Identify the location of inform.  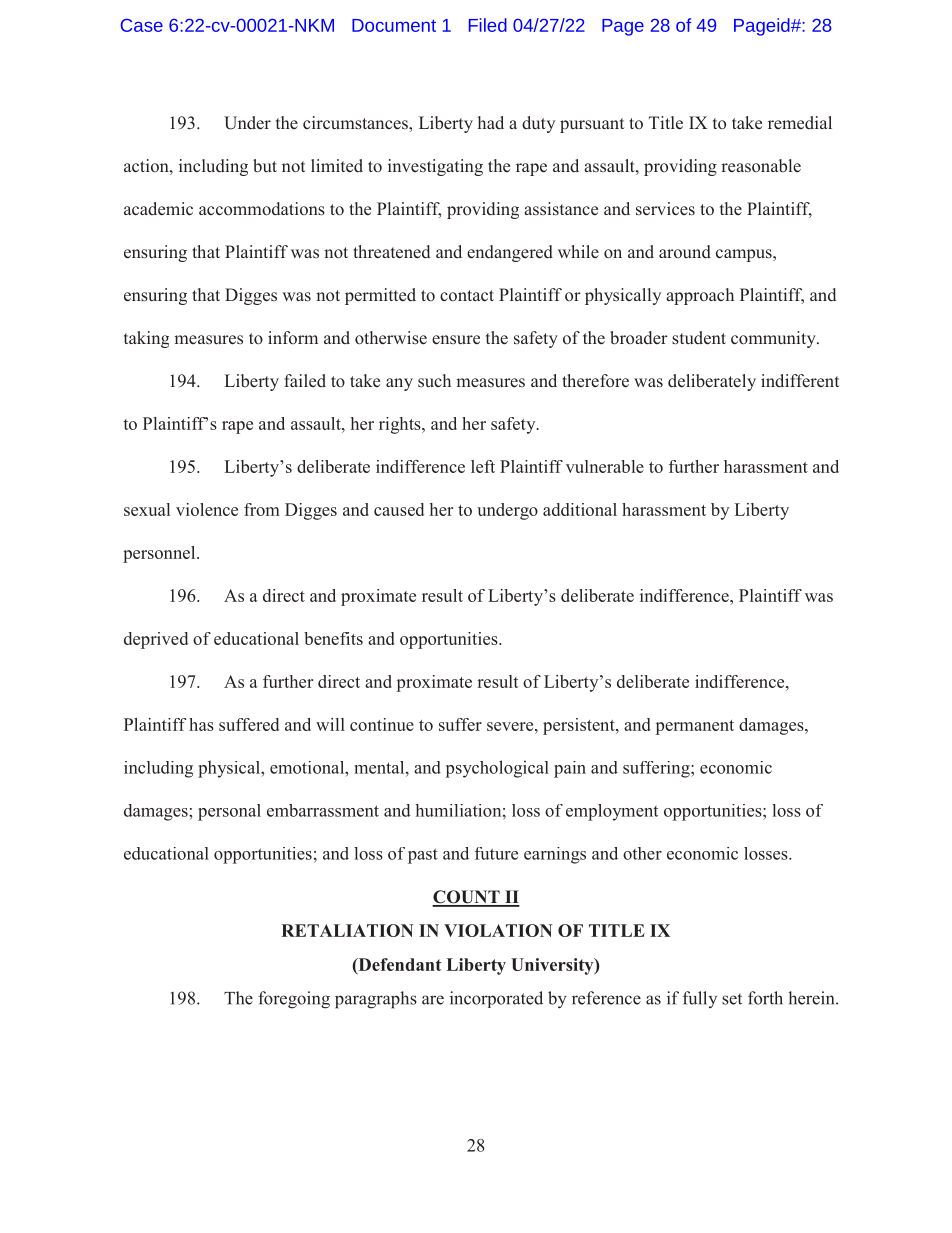
(293, 337).
